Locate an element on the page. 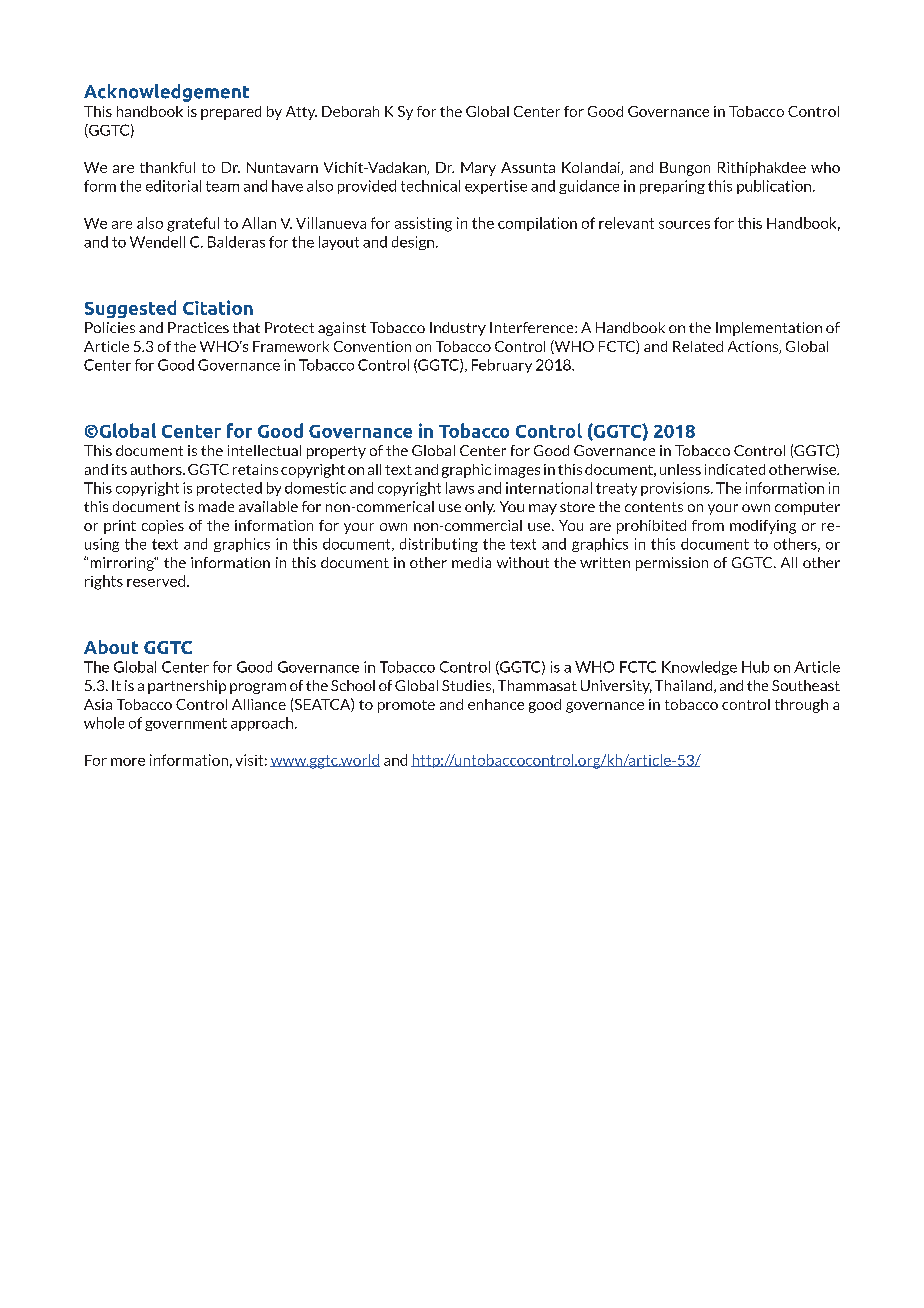 The image size is (924, 1308). preparing is located at coordinates (672, 187).
